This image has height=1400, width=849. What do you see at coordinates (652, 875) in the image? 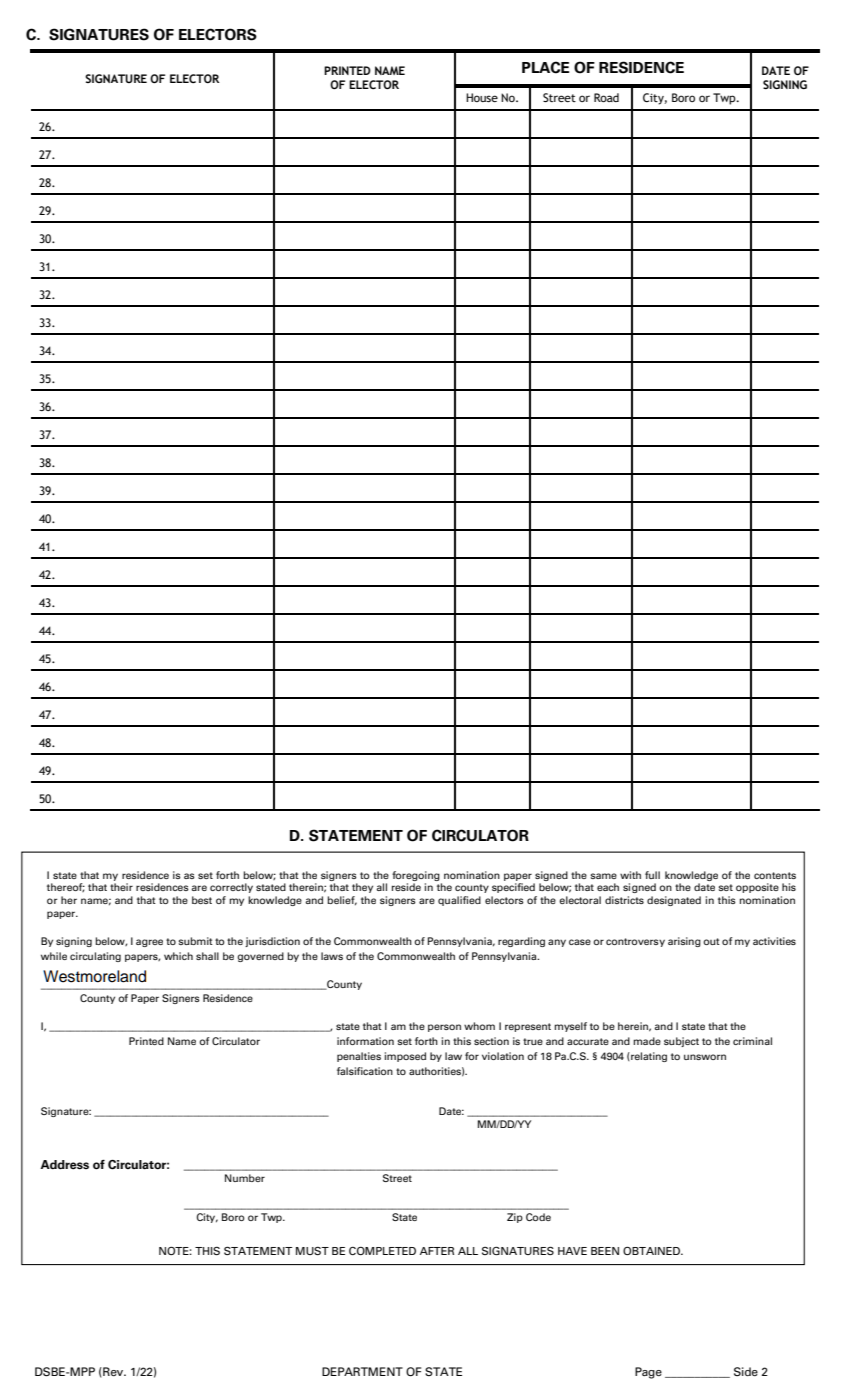
I see `full` at bounding box center [652, 875].
